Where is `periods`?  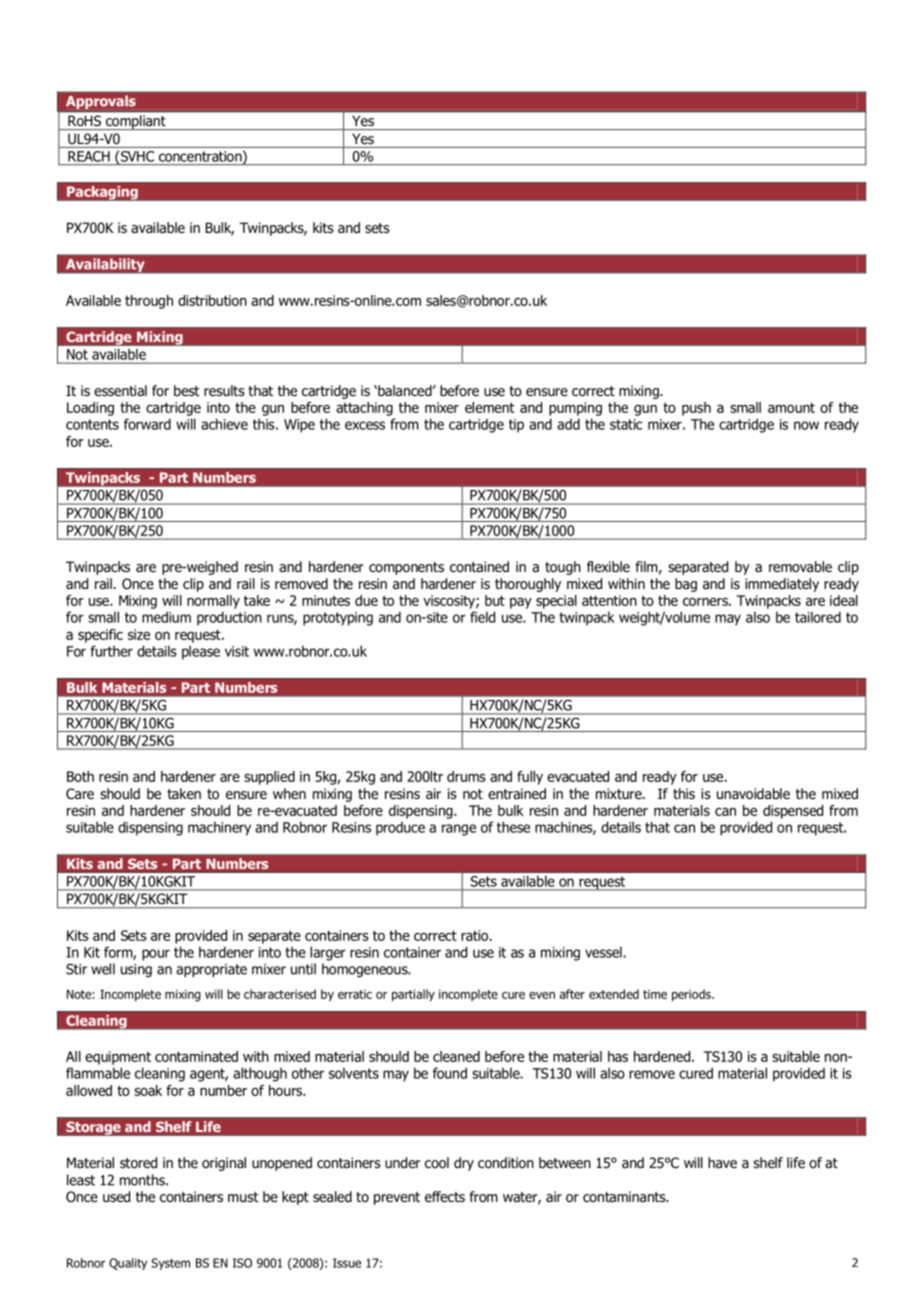
periods is located at coordinates (692, 995).
